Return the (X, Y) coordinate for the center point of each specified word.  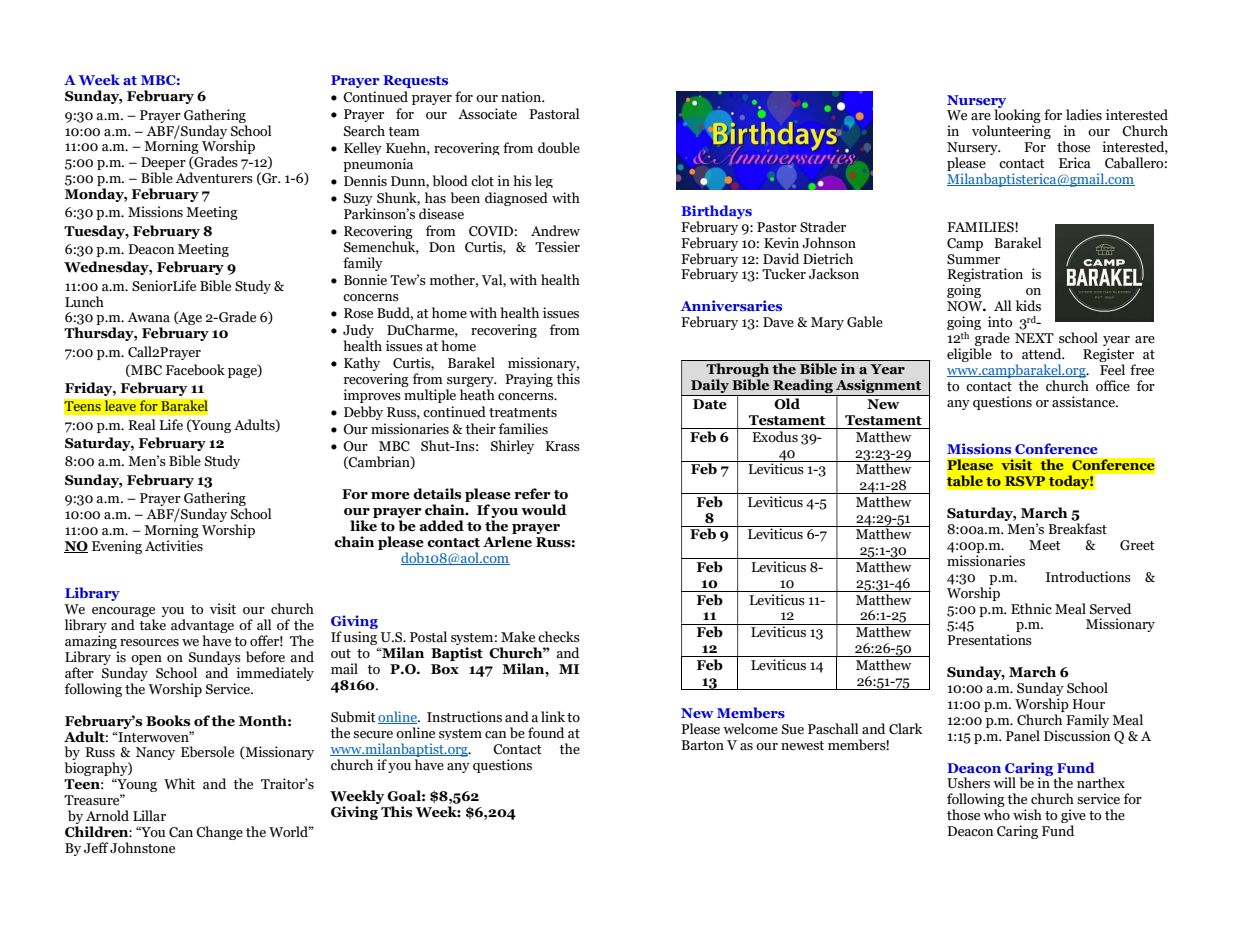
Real (142, 425)
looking (1017, 116)
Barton (702, 745)
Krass (562, 446)
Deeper (163, 165)
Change (219, 833)
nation (522, 97)
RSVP (1025, 481)
